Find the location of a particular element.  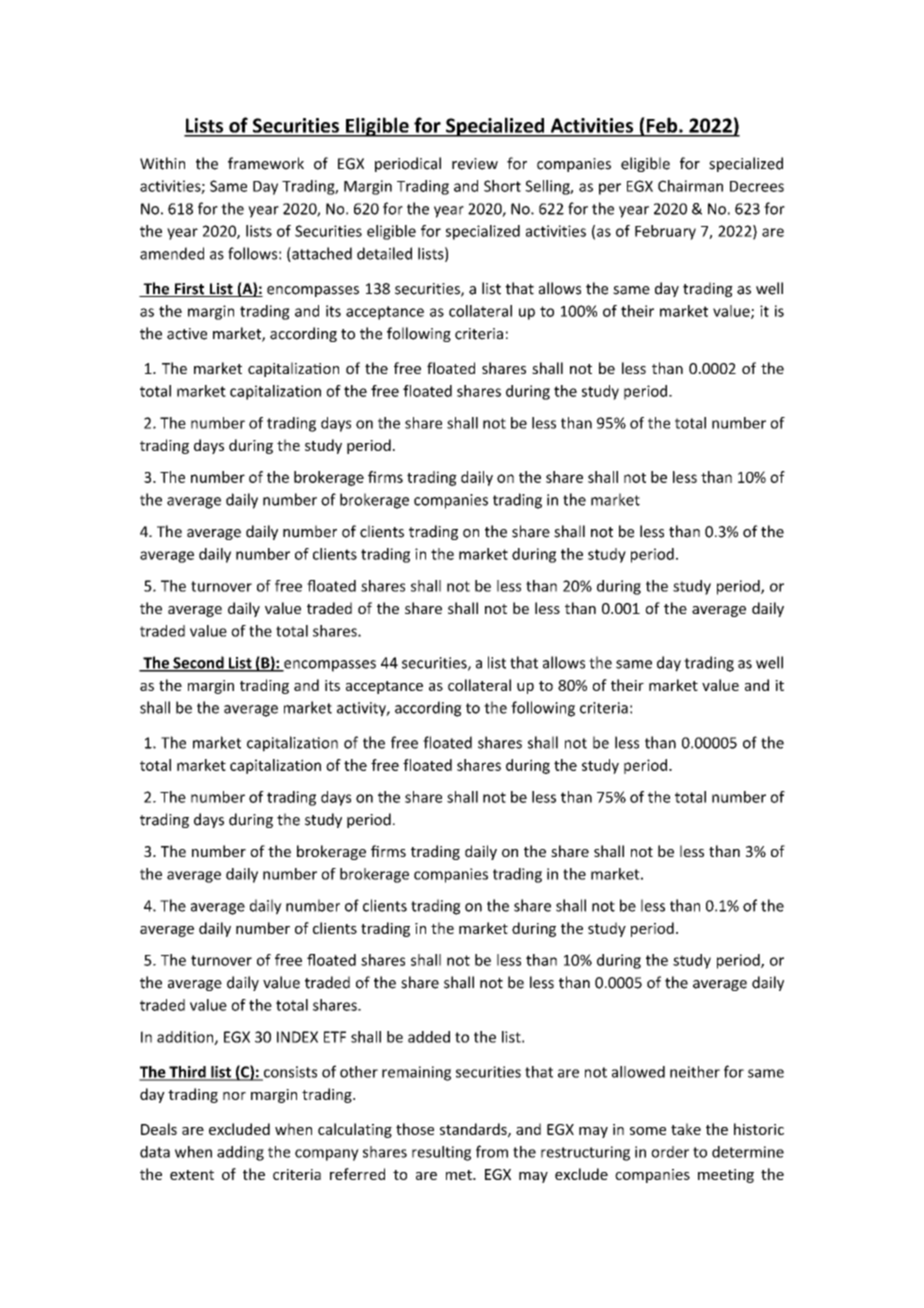

Chairman is located at coordinates (690, 186).
